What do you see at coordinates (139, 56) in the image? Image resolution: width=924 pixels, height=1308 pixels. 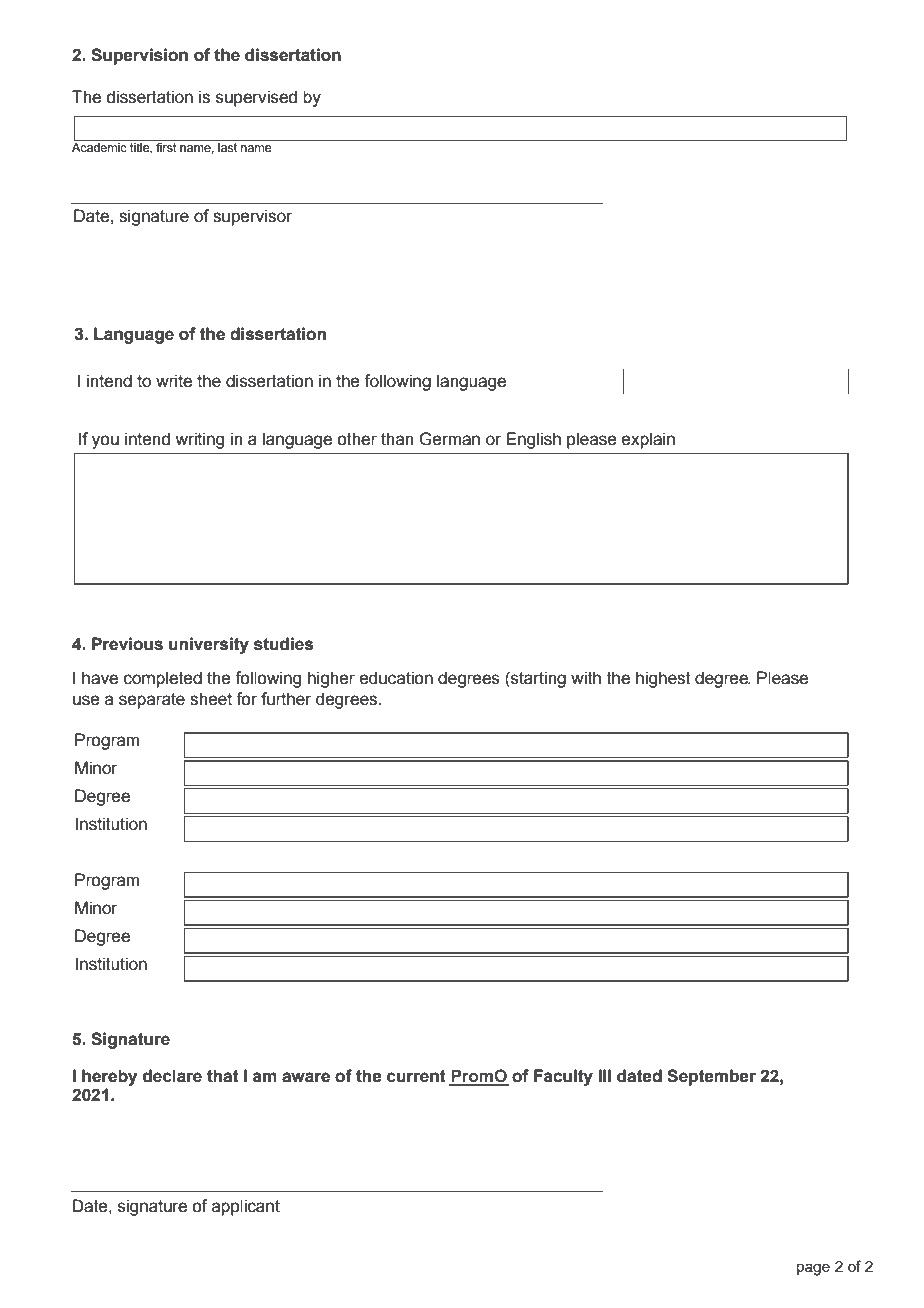 I see `Supervision` at bounding box center [139, 56].
